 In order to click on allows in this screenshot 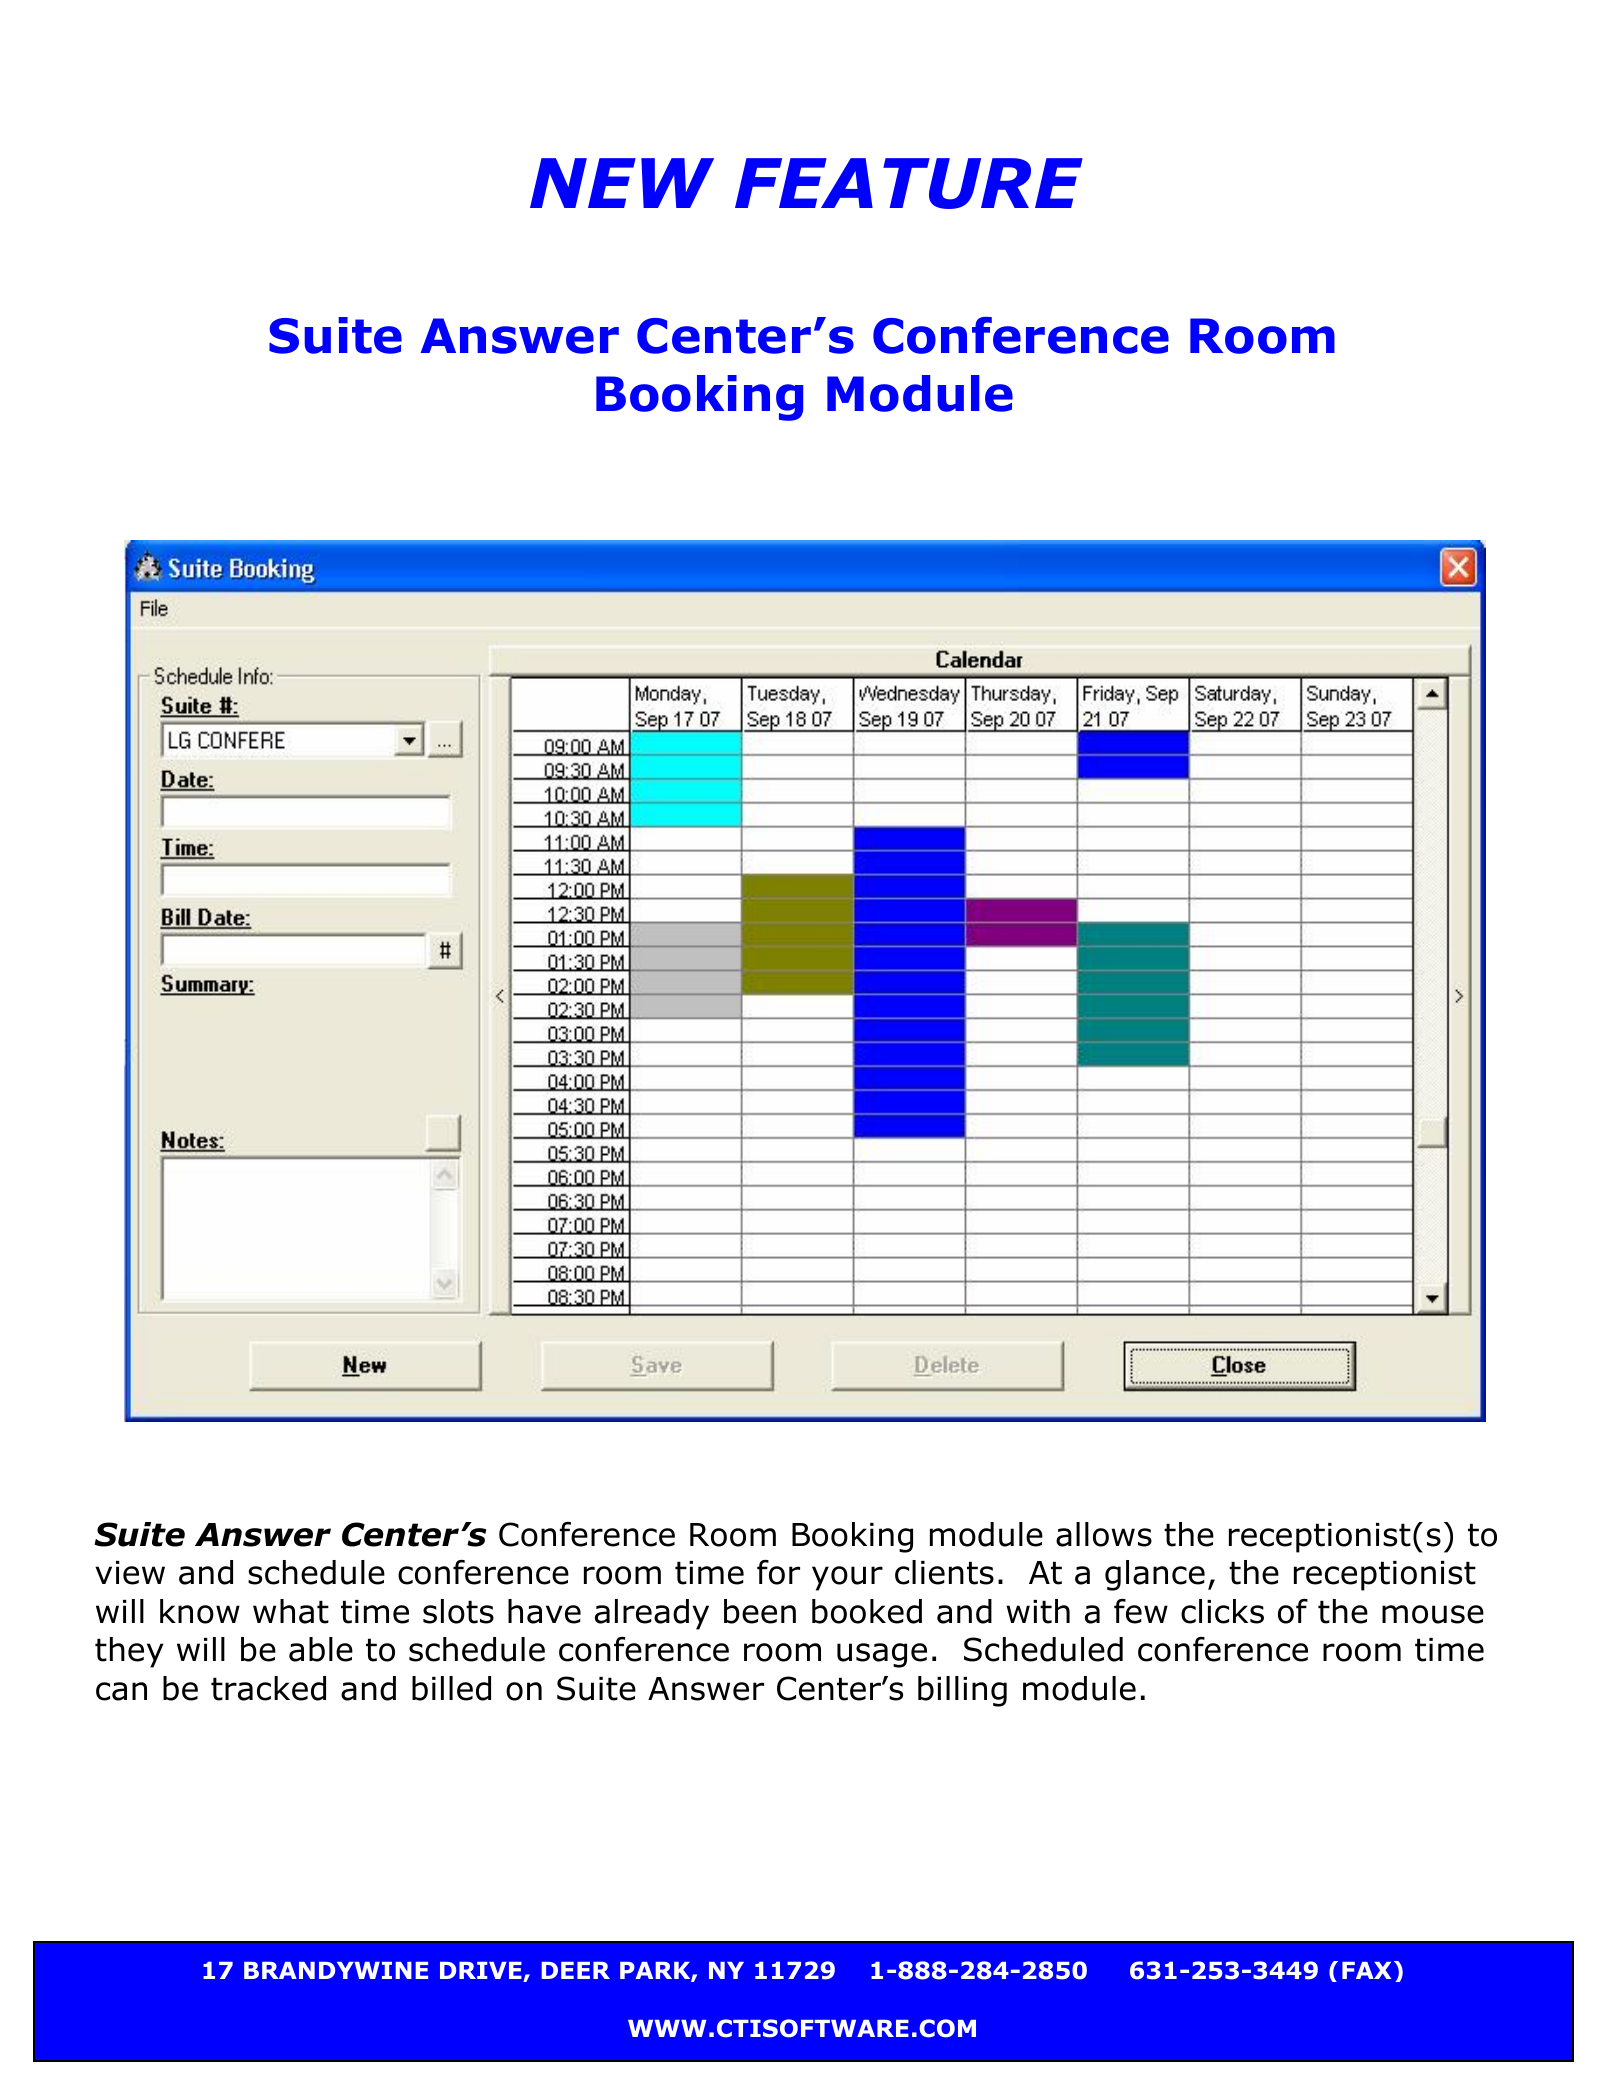, I will do `click(1104, 1534)`.
